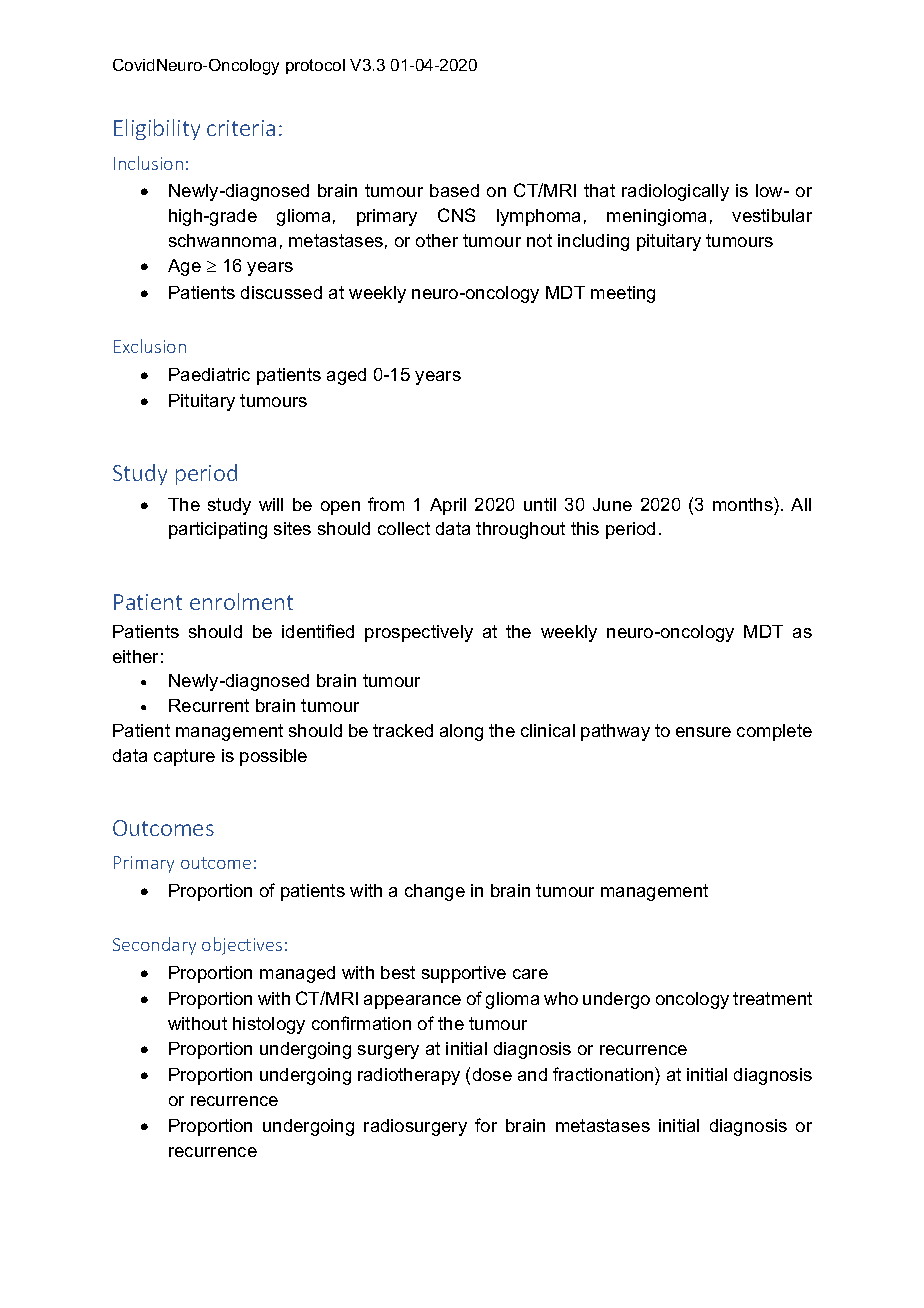 This page has height=1308, width=924. What do you see at coordinates (269, 1025) in the page?
I see `histology` at bounding box center [269, 1025].
